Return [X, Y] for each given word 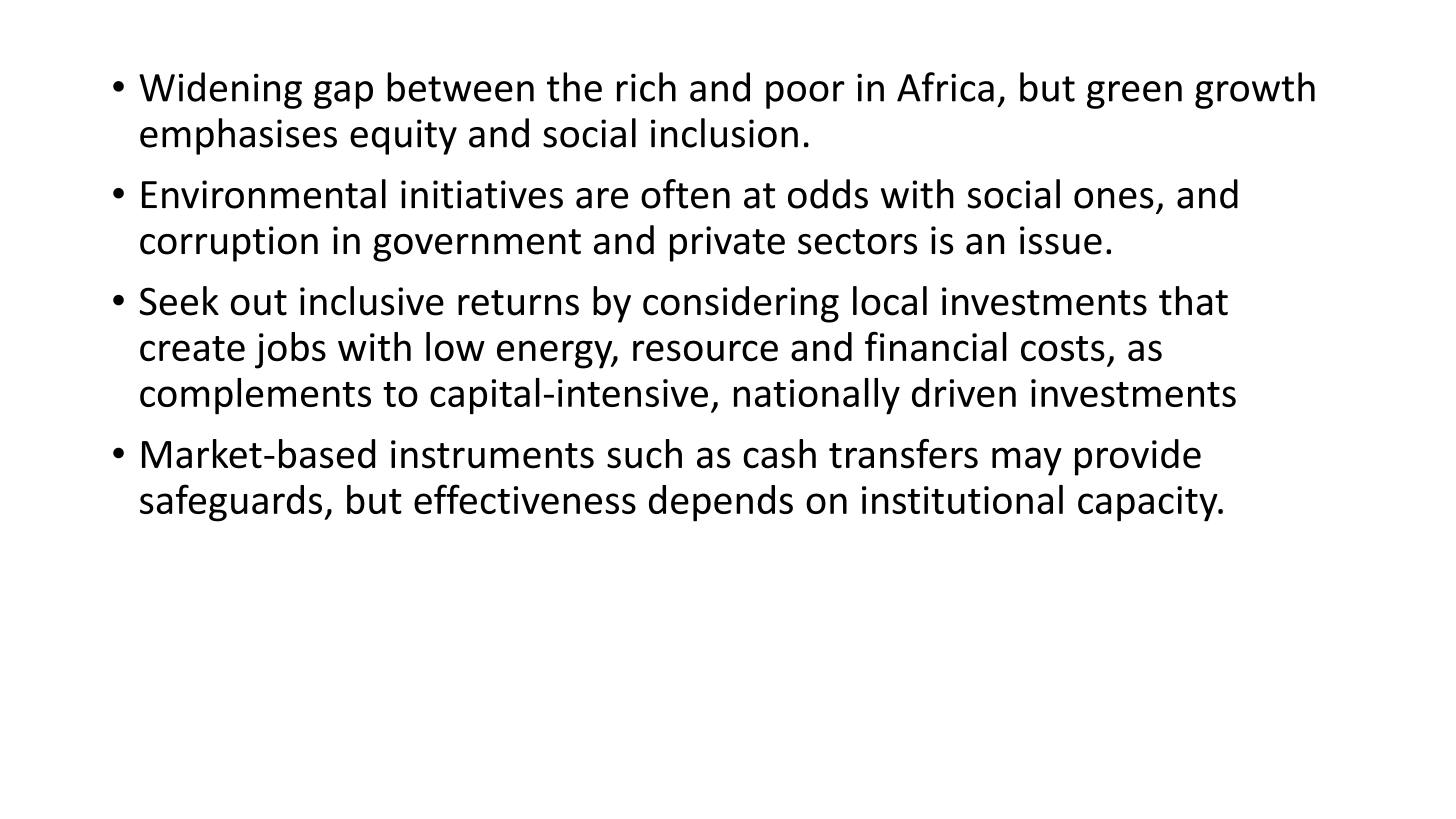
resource [705, 350]
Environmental [264, 194]
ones [1114, 198]
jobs [290, 350]
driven [964, 392]
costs [1063, 348]
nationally [817, 396]
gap [343, 95]
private [727, 244]
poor [805, 95]
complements [255, 396]
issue [1061, 240]
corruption [229, 244]
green [1134, 95]
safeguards [232, 503]
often [685, 194]
